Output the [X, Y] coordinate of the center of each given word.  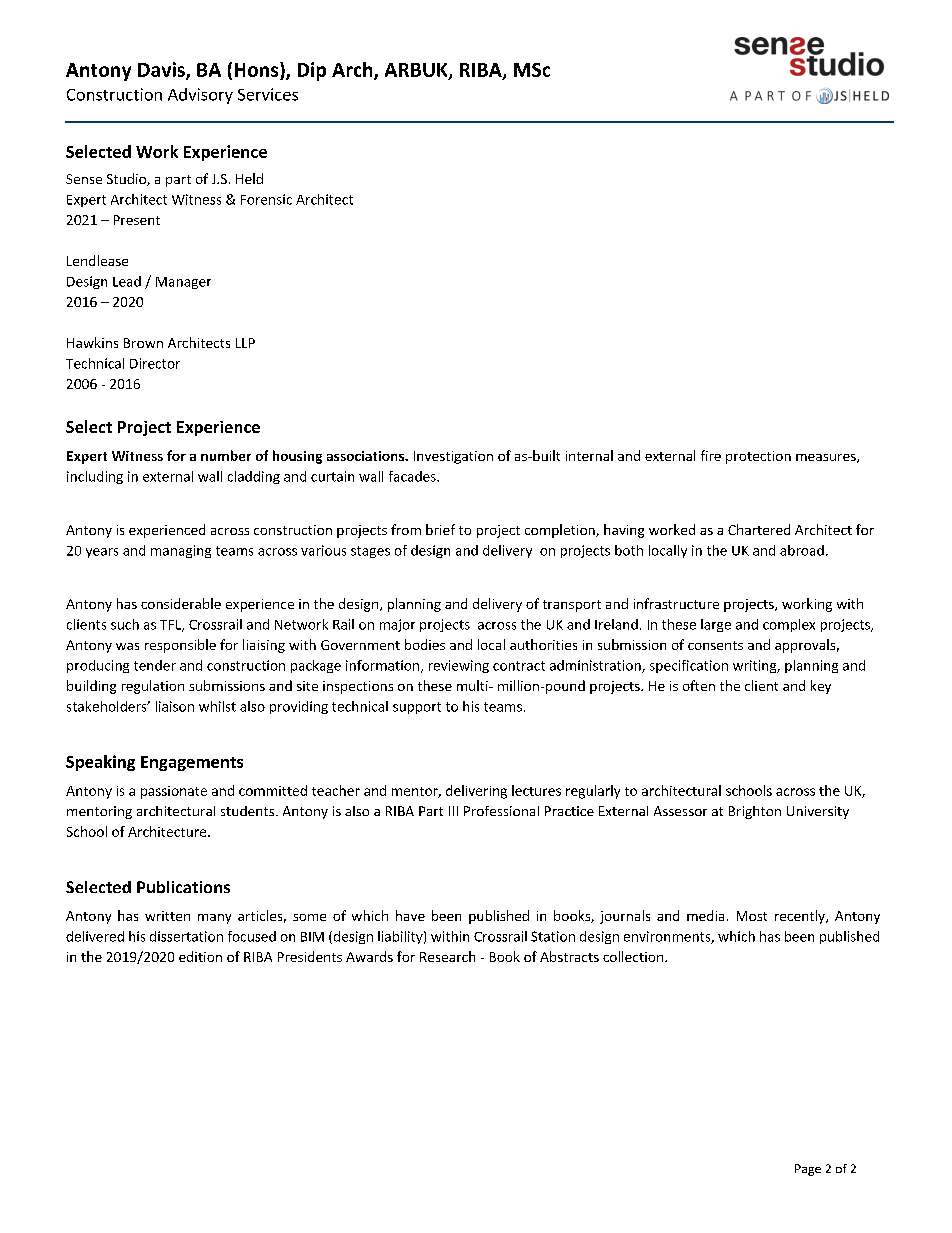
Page [808, 1170]
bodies [425, 644]
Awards [369, 956]
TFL [172, 626]
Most [752, 916]
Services [268, 94]
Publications [183, 887]
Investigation [453, 457]
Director [155, 363]
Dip [312, 71]
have [410, 915]
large [716, 625]
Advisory [200, 96]
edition [200, 956]
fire [711, 455]
